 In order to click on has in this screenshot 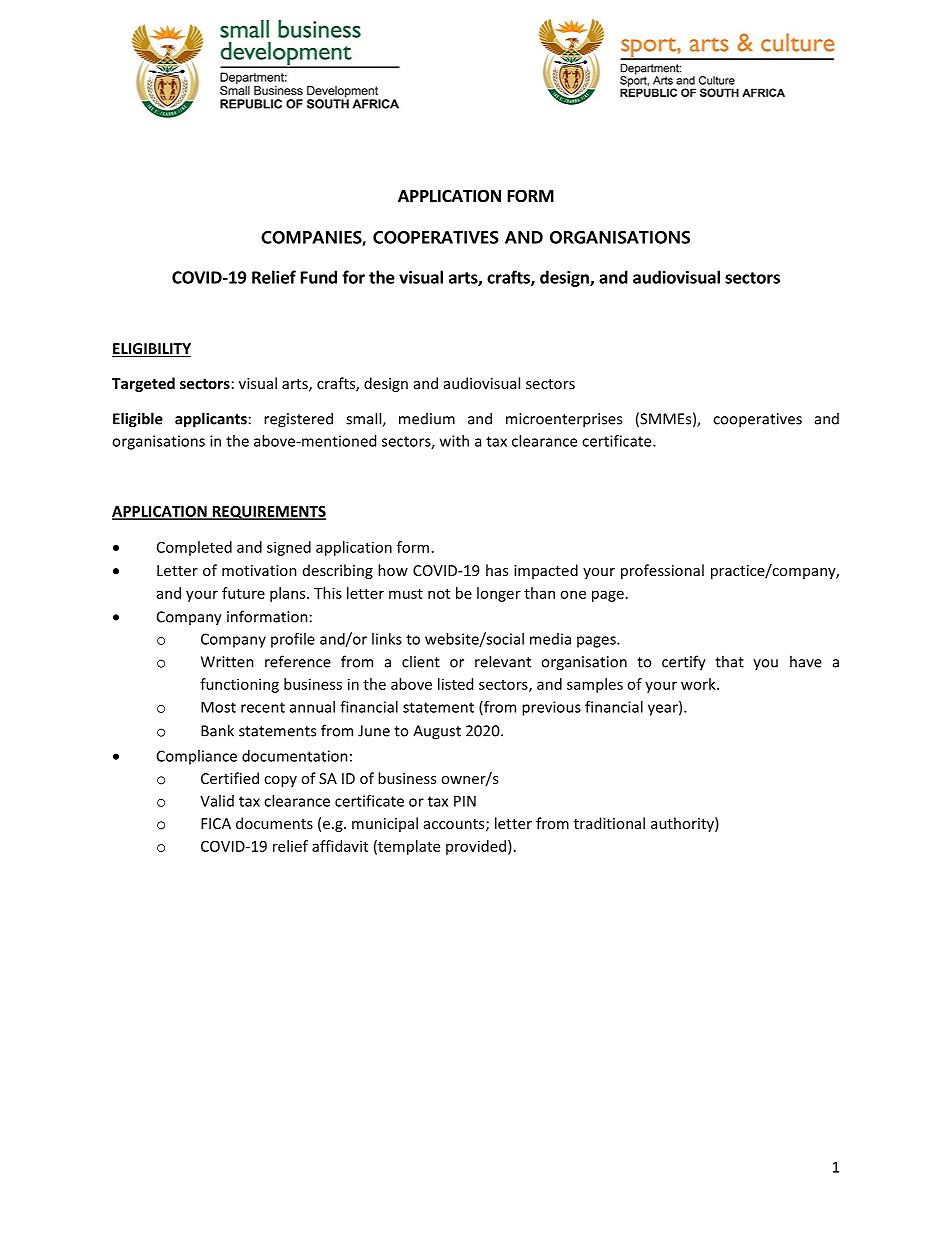, I will do `click(497, 570)`.
